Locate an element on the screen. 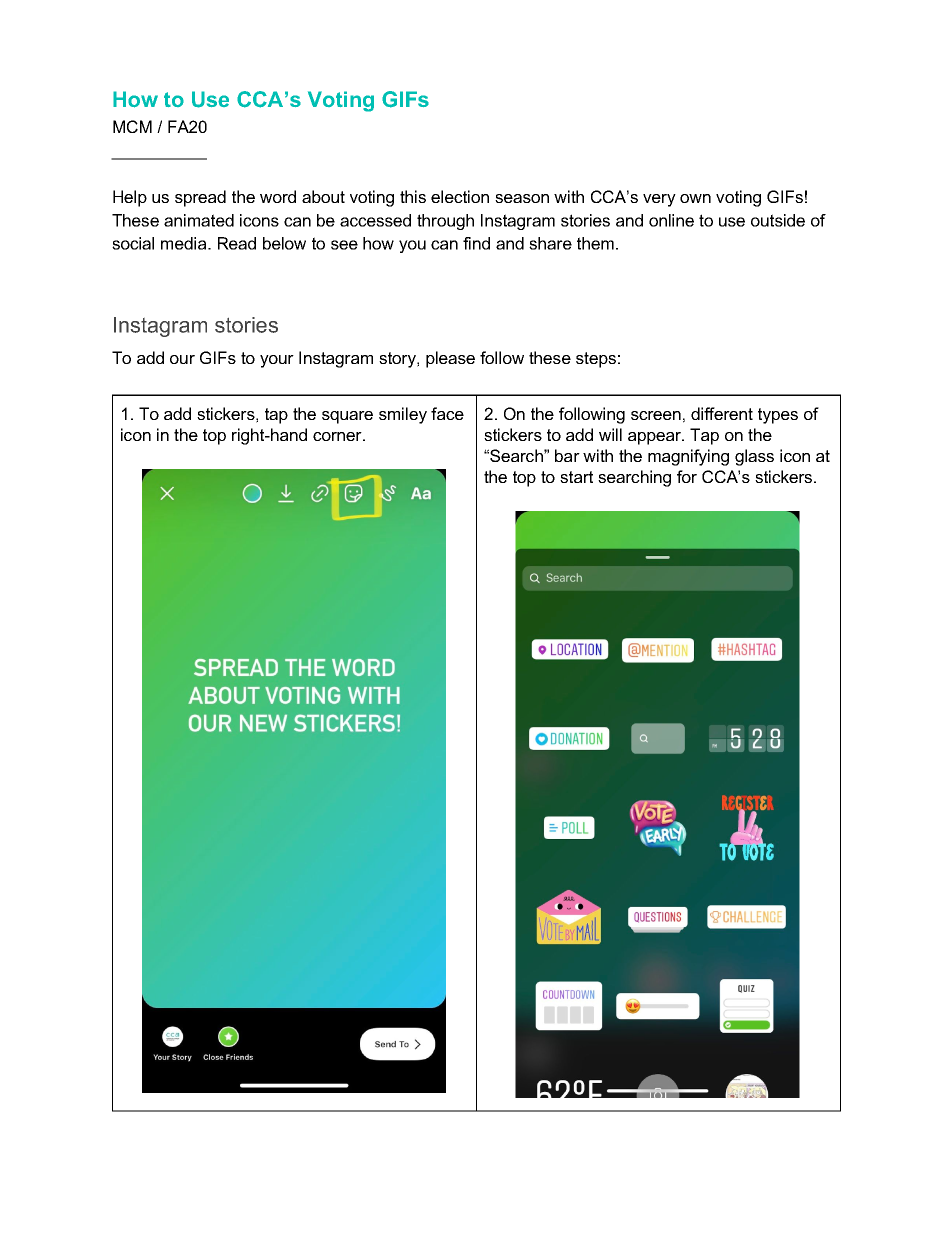  corner is located at coordinates (338, 436).
